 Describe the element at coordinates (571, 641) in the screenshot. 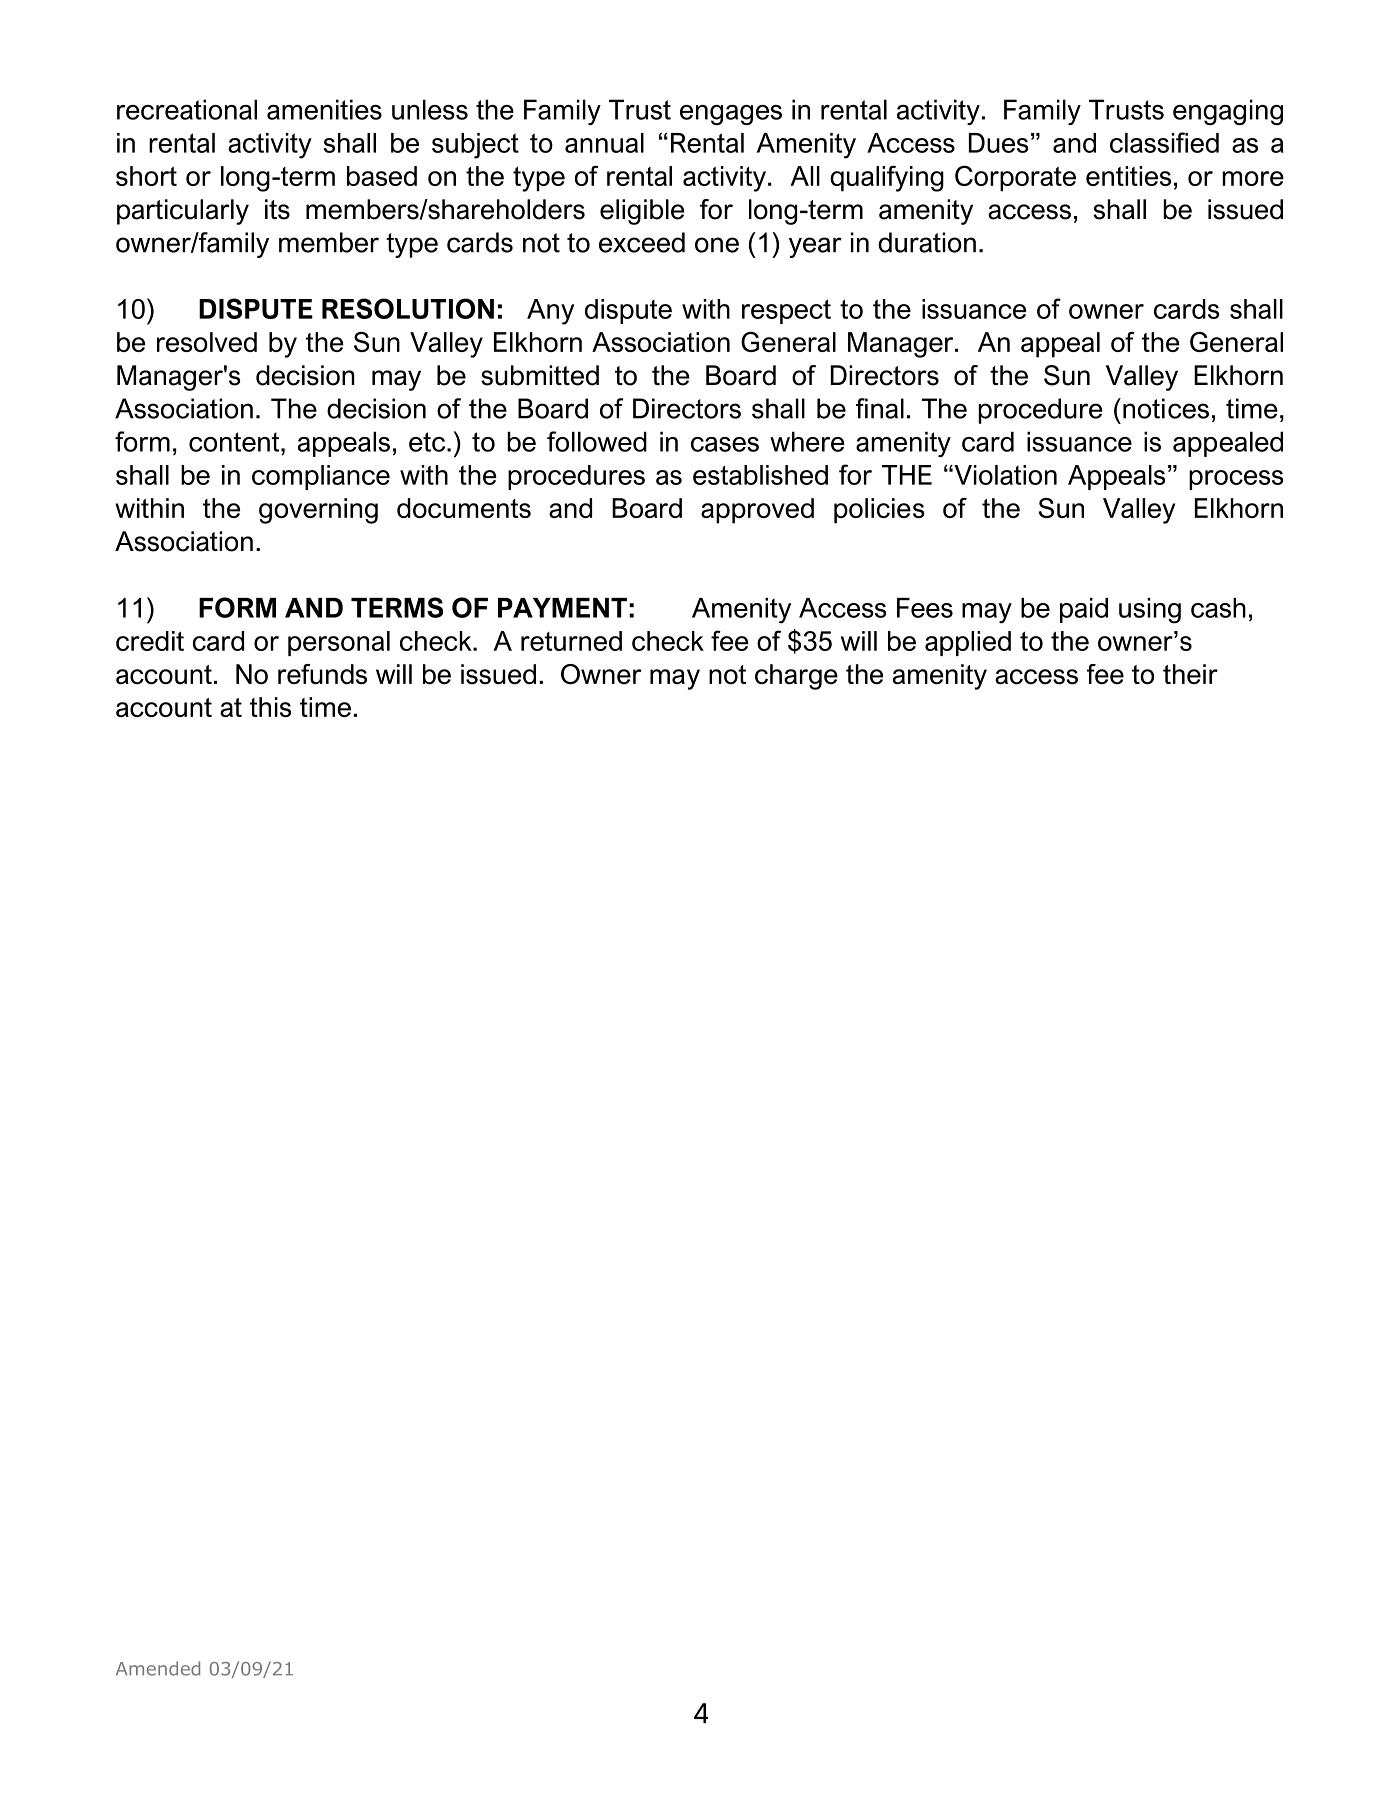

I see `returned` at that location.
